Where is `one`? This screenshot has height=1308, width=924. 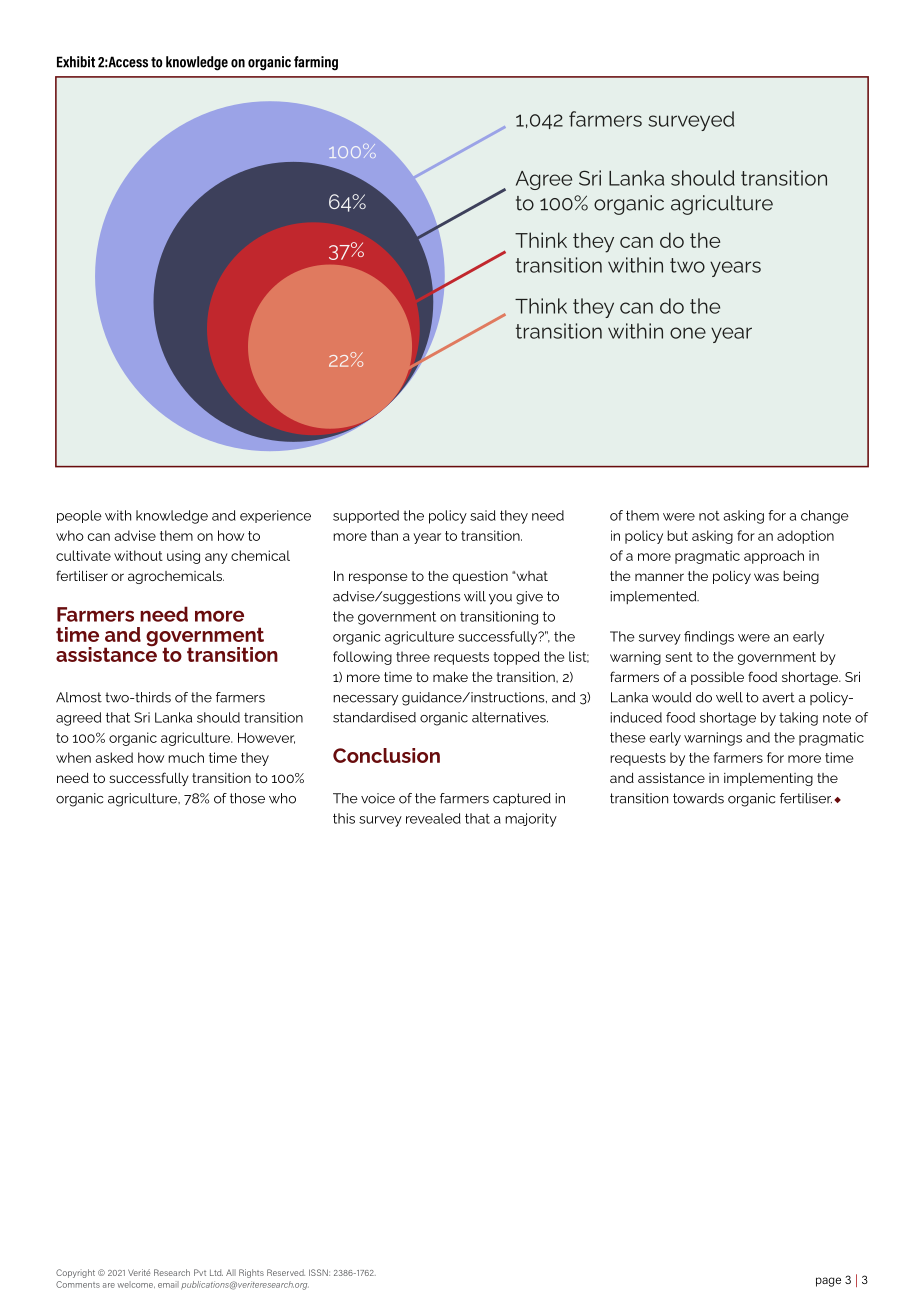
one is located at coordinates (688, 333).
